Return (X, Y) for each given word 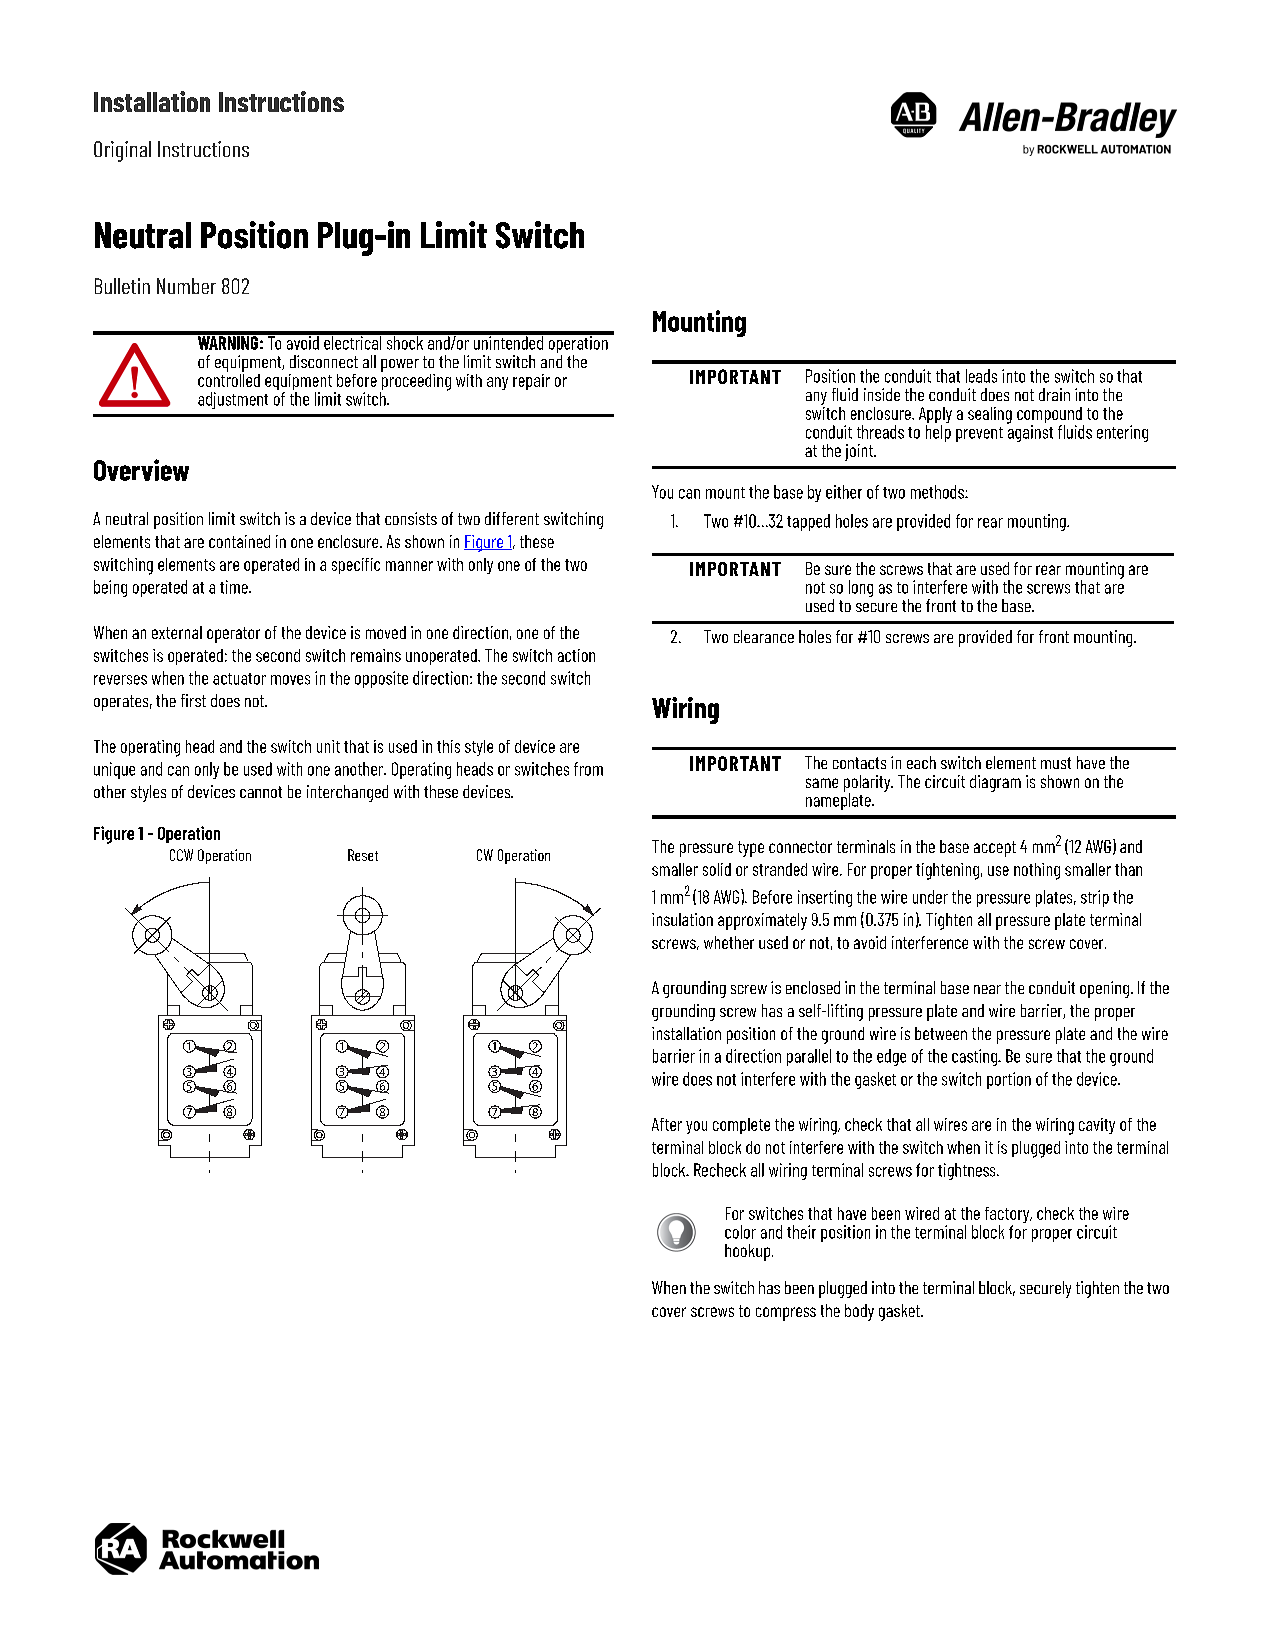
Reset (363, 855)
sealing (990, 415)
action (576, 655)
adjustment (233, 400)
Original (122, 151)
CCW (181, 855)
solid (717, 869)
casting (975, 1057)
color (740, 1232)
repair (531, 382)
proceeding (415, 382)
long (861, 588)
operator (233, 635)
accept (995, 849)
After (667, 1124)
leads (981, 376)
